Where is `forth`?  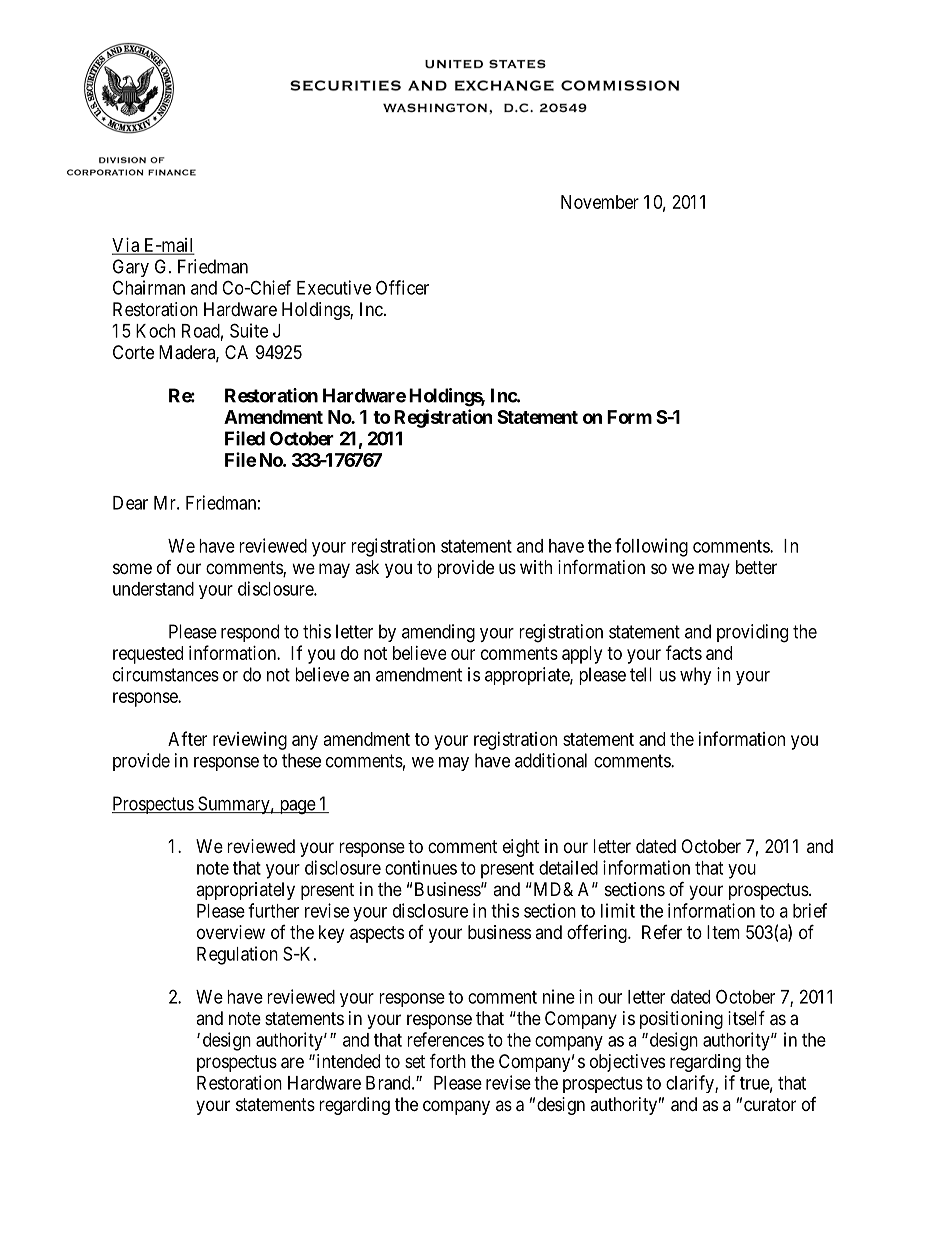
forth is located at coordinates (448, 1060).
